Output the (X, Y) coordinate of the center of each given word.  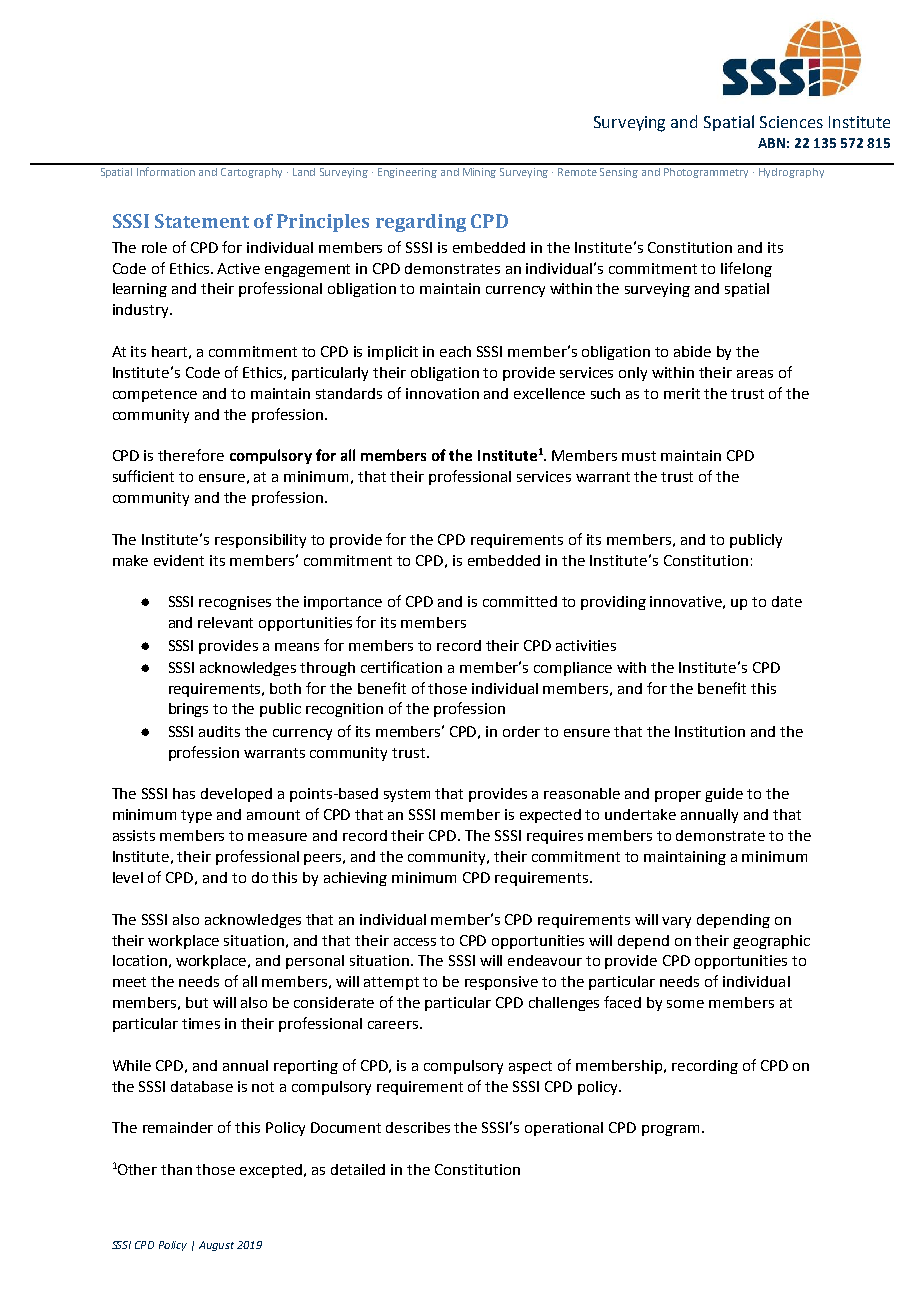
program (670, 1130)
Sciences (791, 122)
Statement (202, 221)
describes (418, 1127)
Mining (479, 173)
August (216, 1246)
